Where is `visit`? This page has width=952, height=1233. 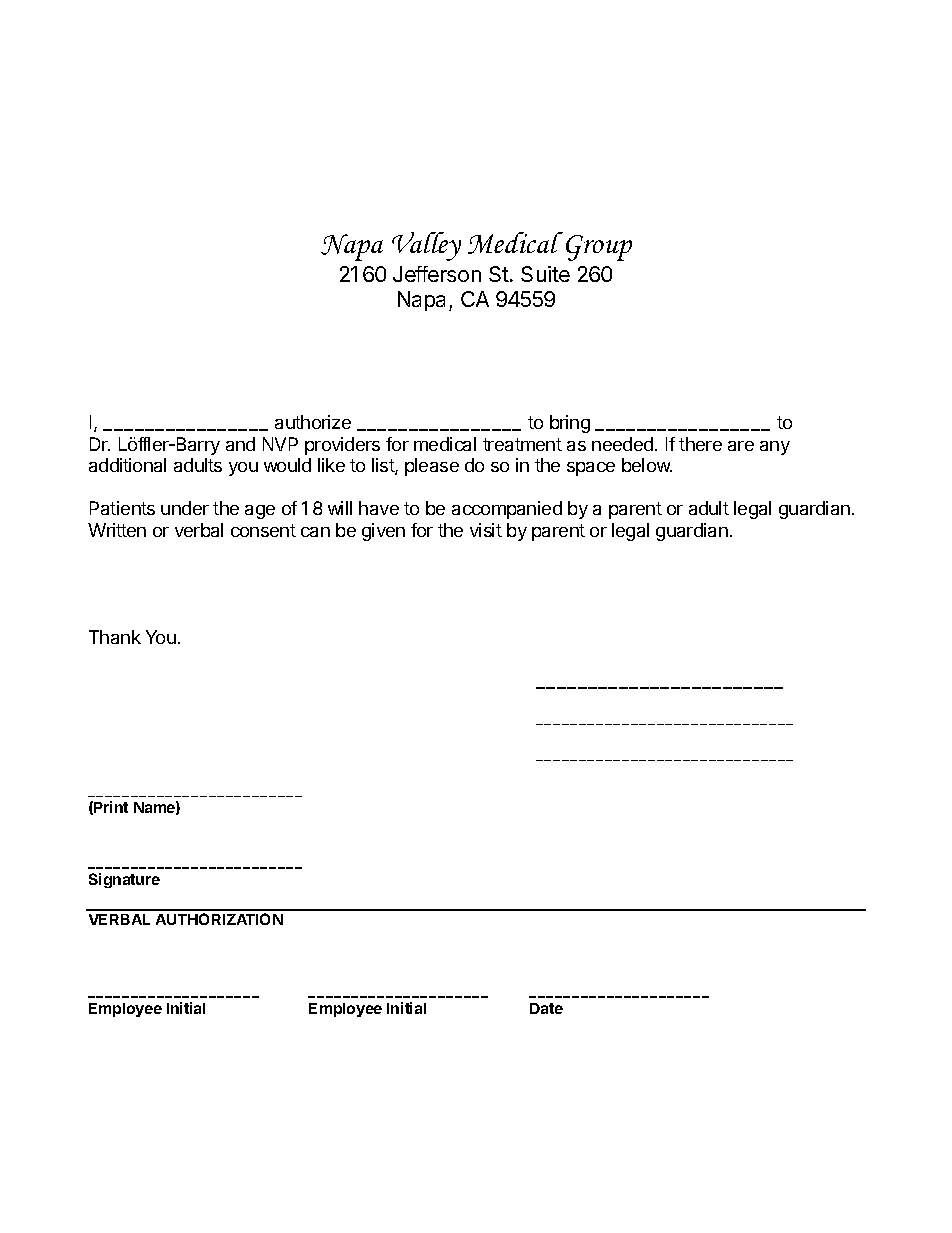 visit is located at coordinates (486, 530).
